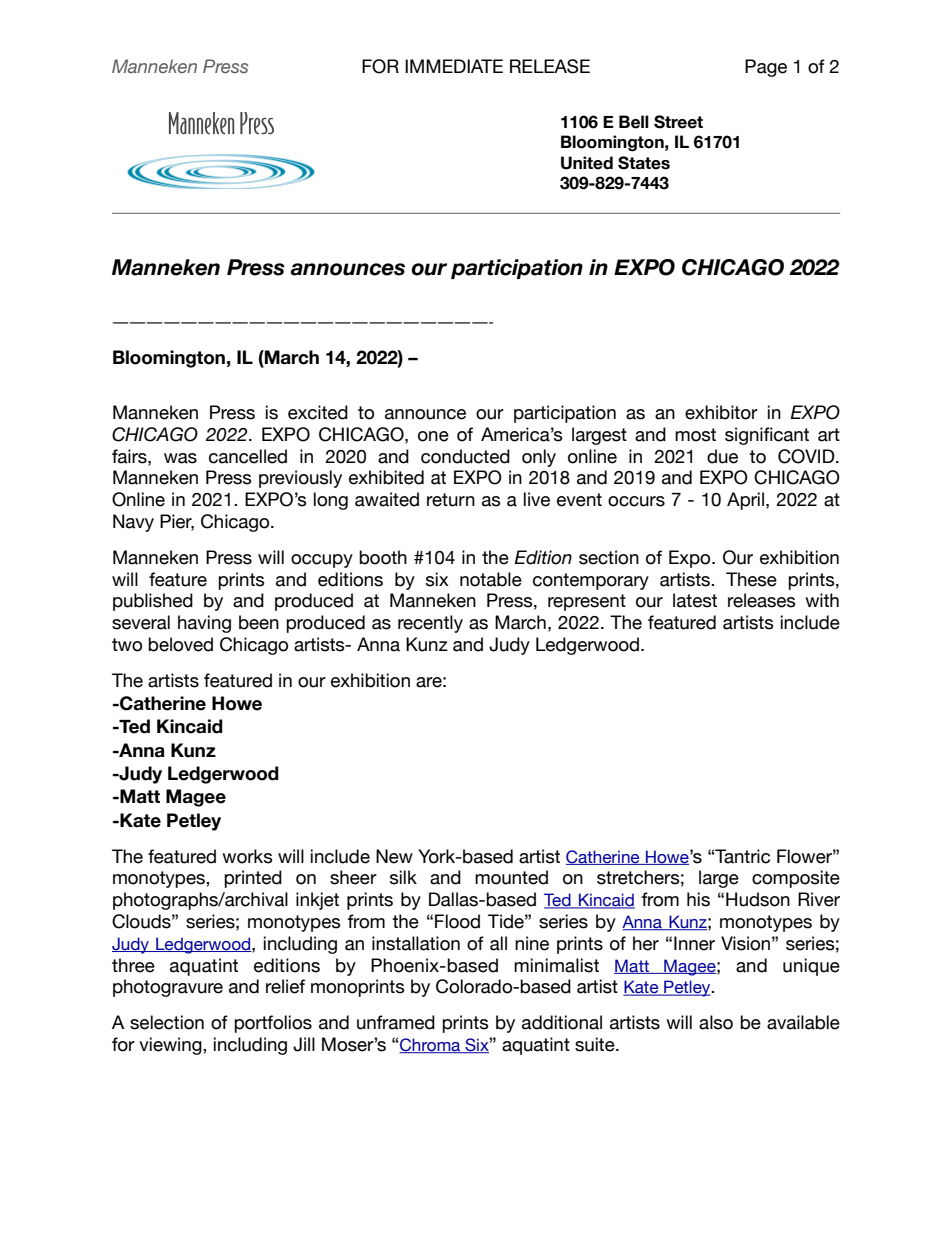  Describe the element at coordinates (454, 66) in the document. I see `IMMEDIATE` at that location.
